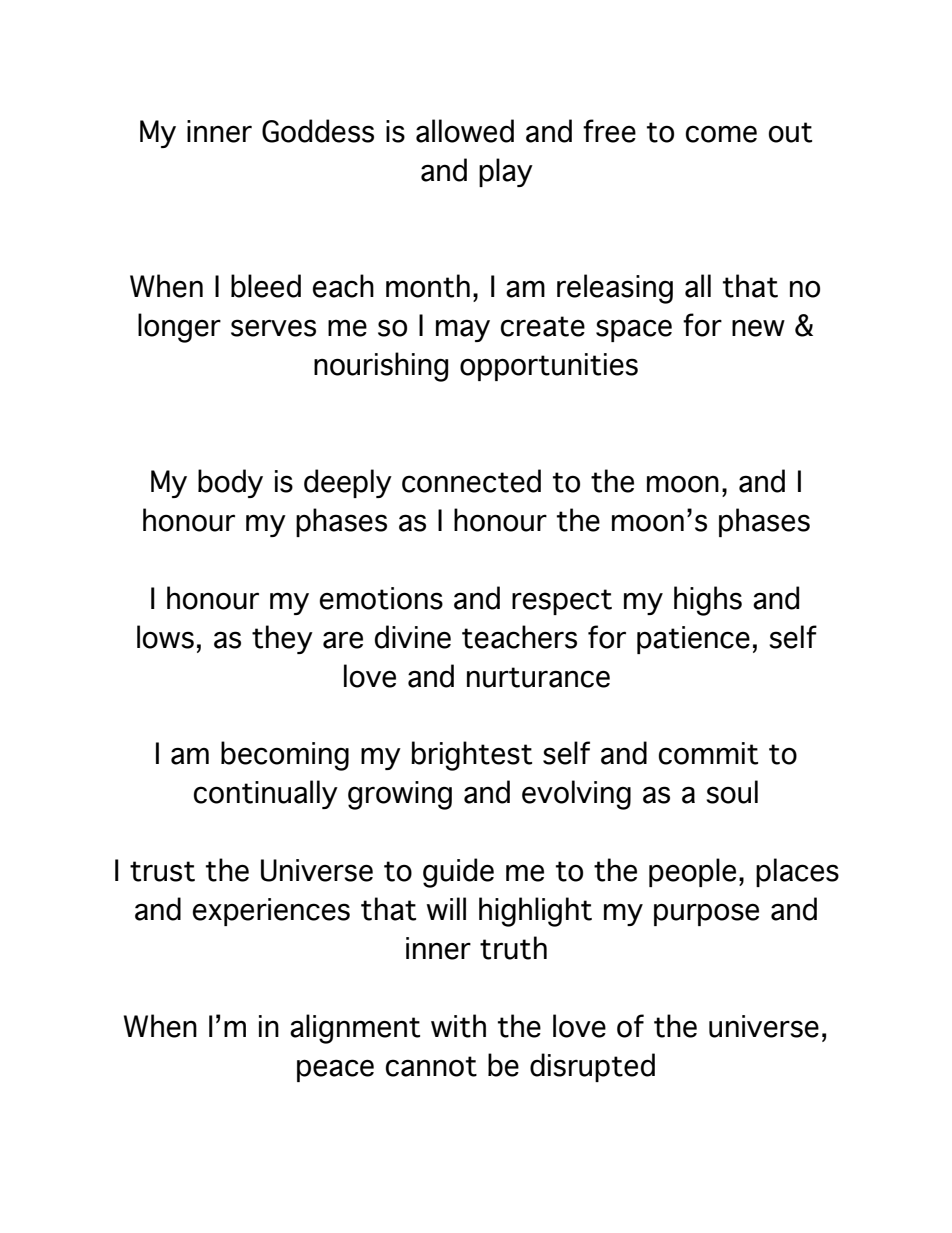 The height and width of the image is (1233, 952). I want to click on new, so click(758, 328).
